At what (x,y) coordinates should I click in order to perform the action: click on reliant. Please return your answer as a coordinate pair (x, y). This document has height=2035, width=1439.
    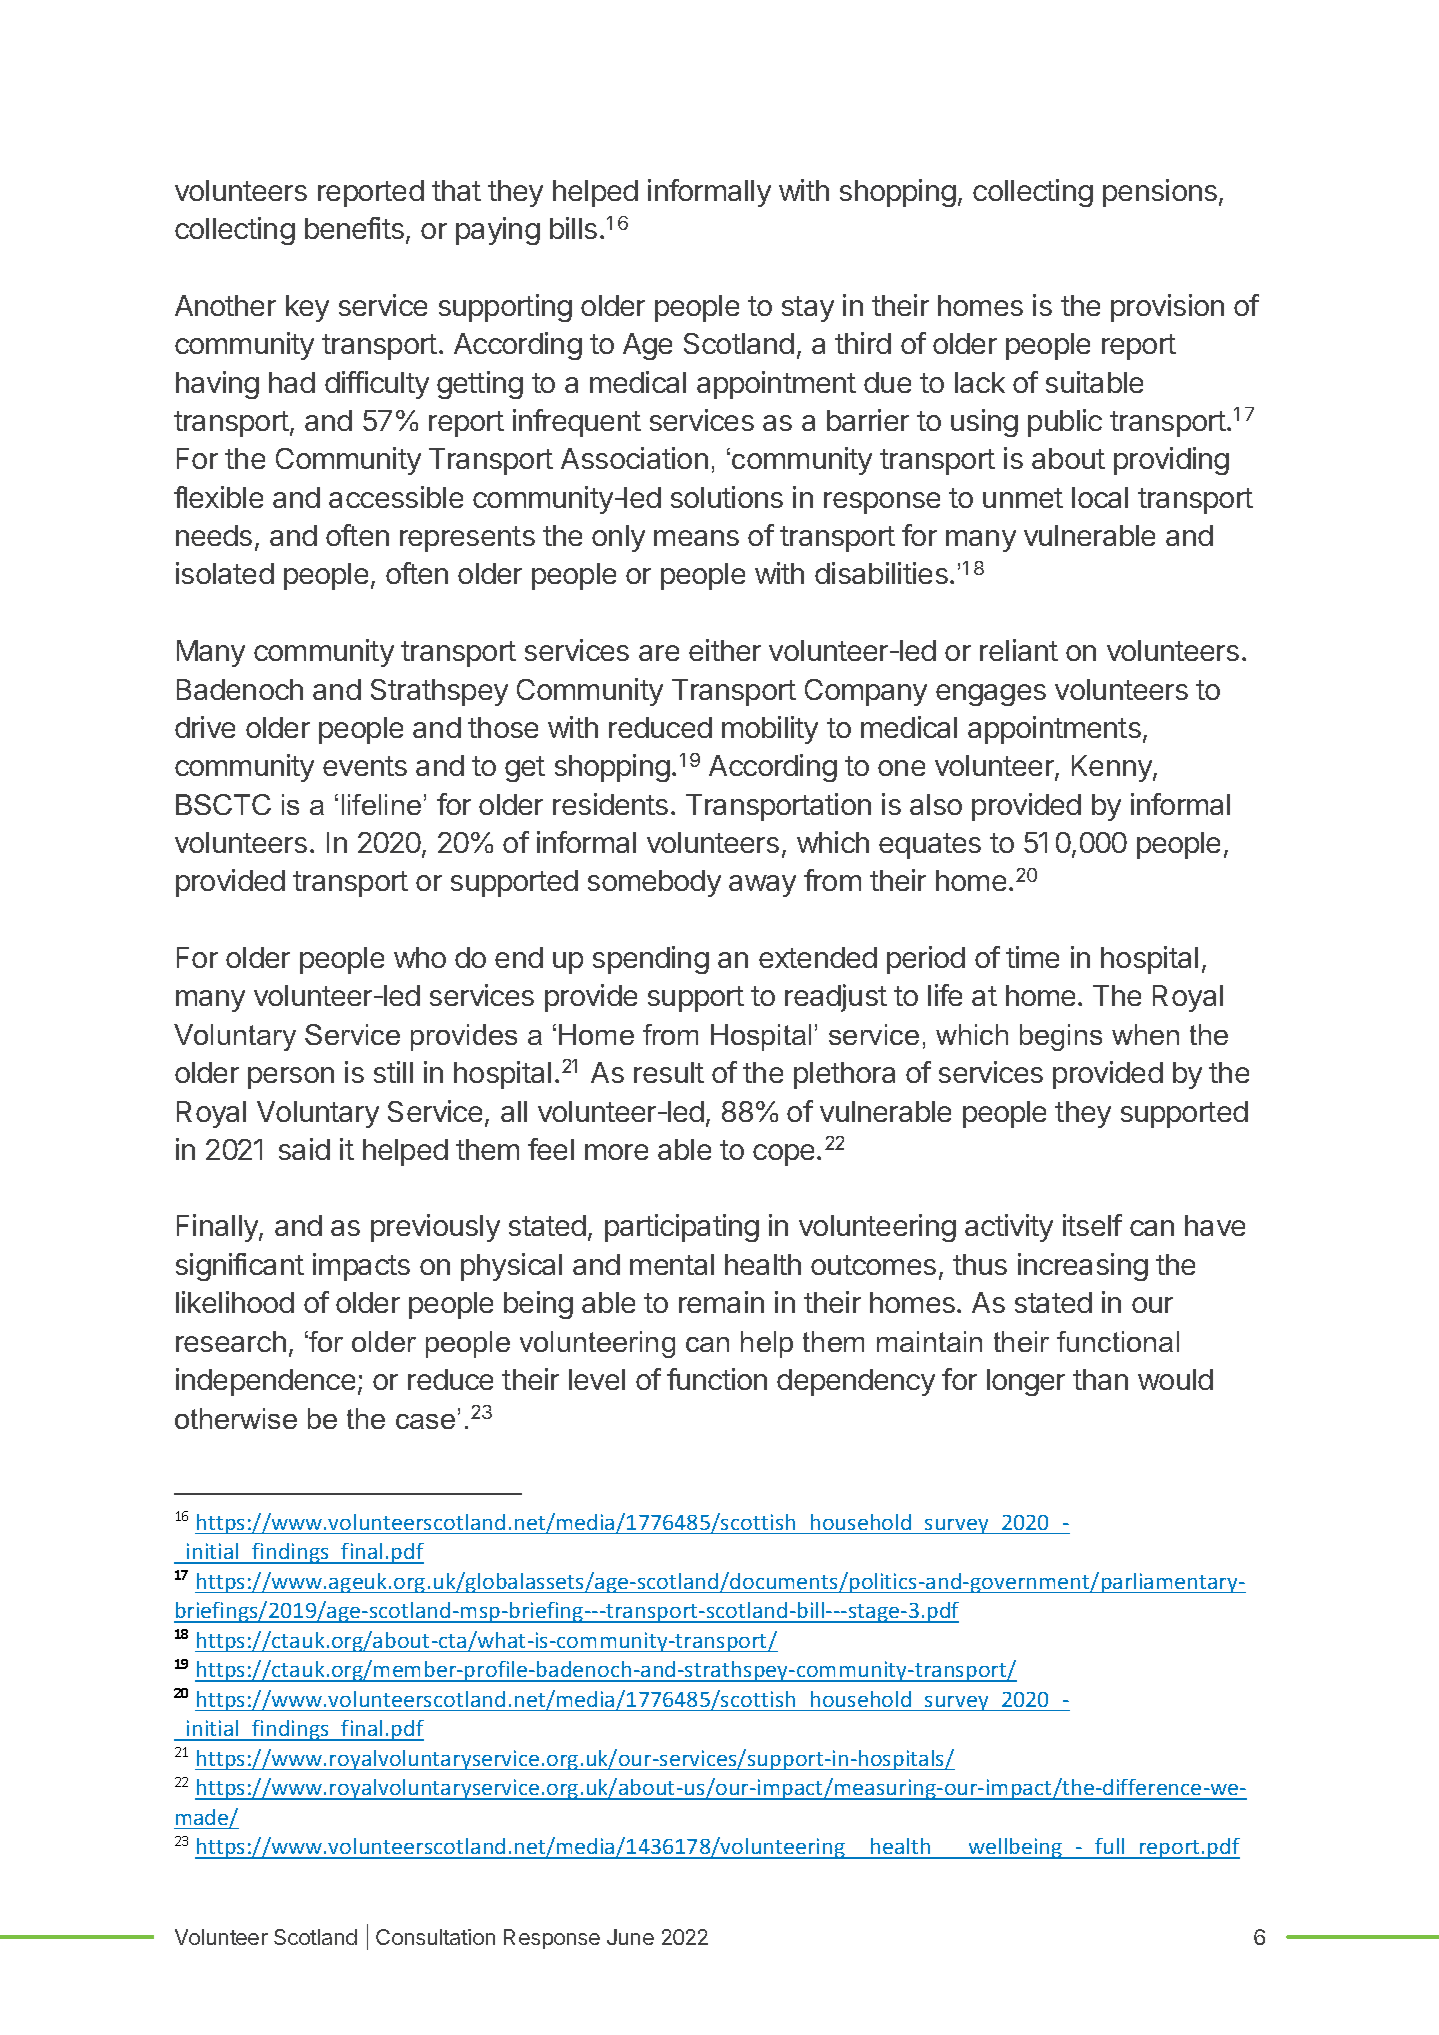
    Looking at the image, I should click on (1019, 650).
